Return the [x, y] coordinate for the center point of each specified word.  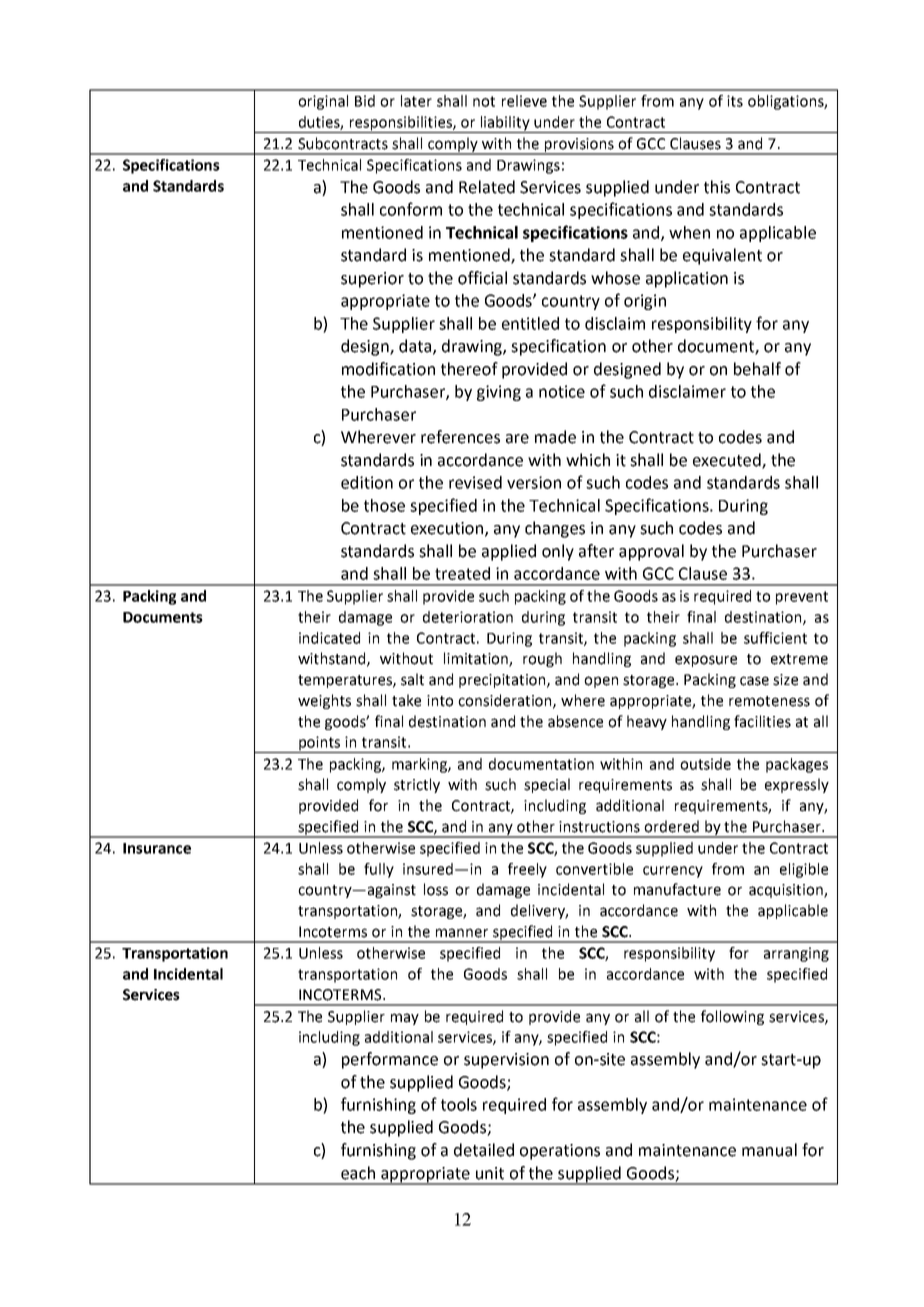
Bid [365, 101]
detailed [484, 1150]
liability [505, 124]
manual [769, 1150]
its [735, 101]
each [358, 1173]
